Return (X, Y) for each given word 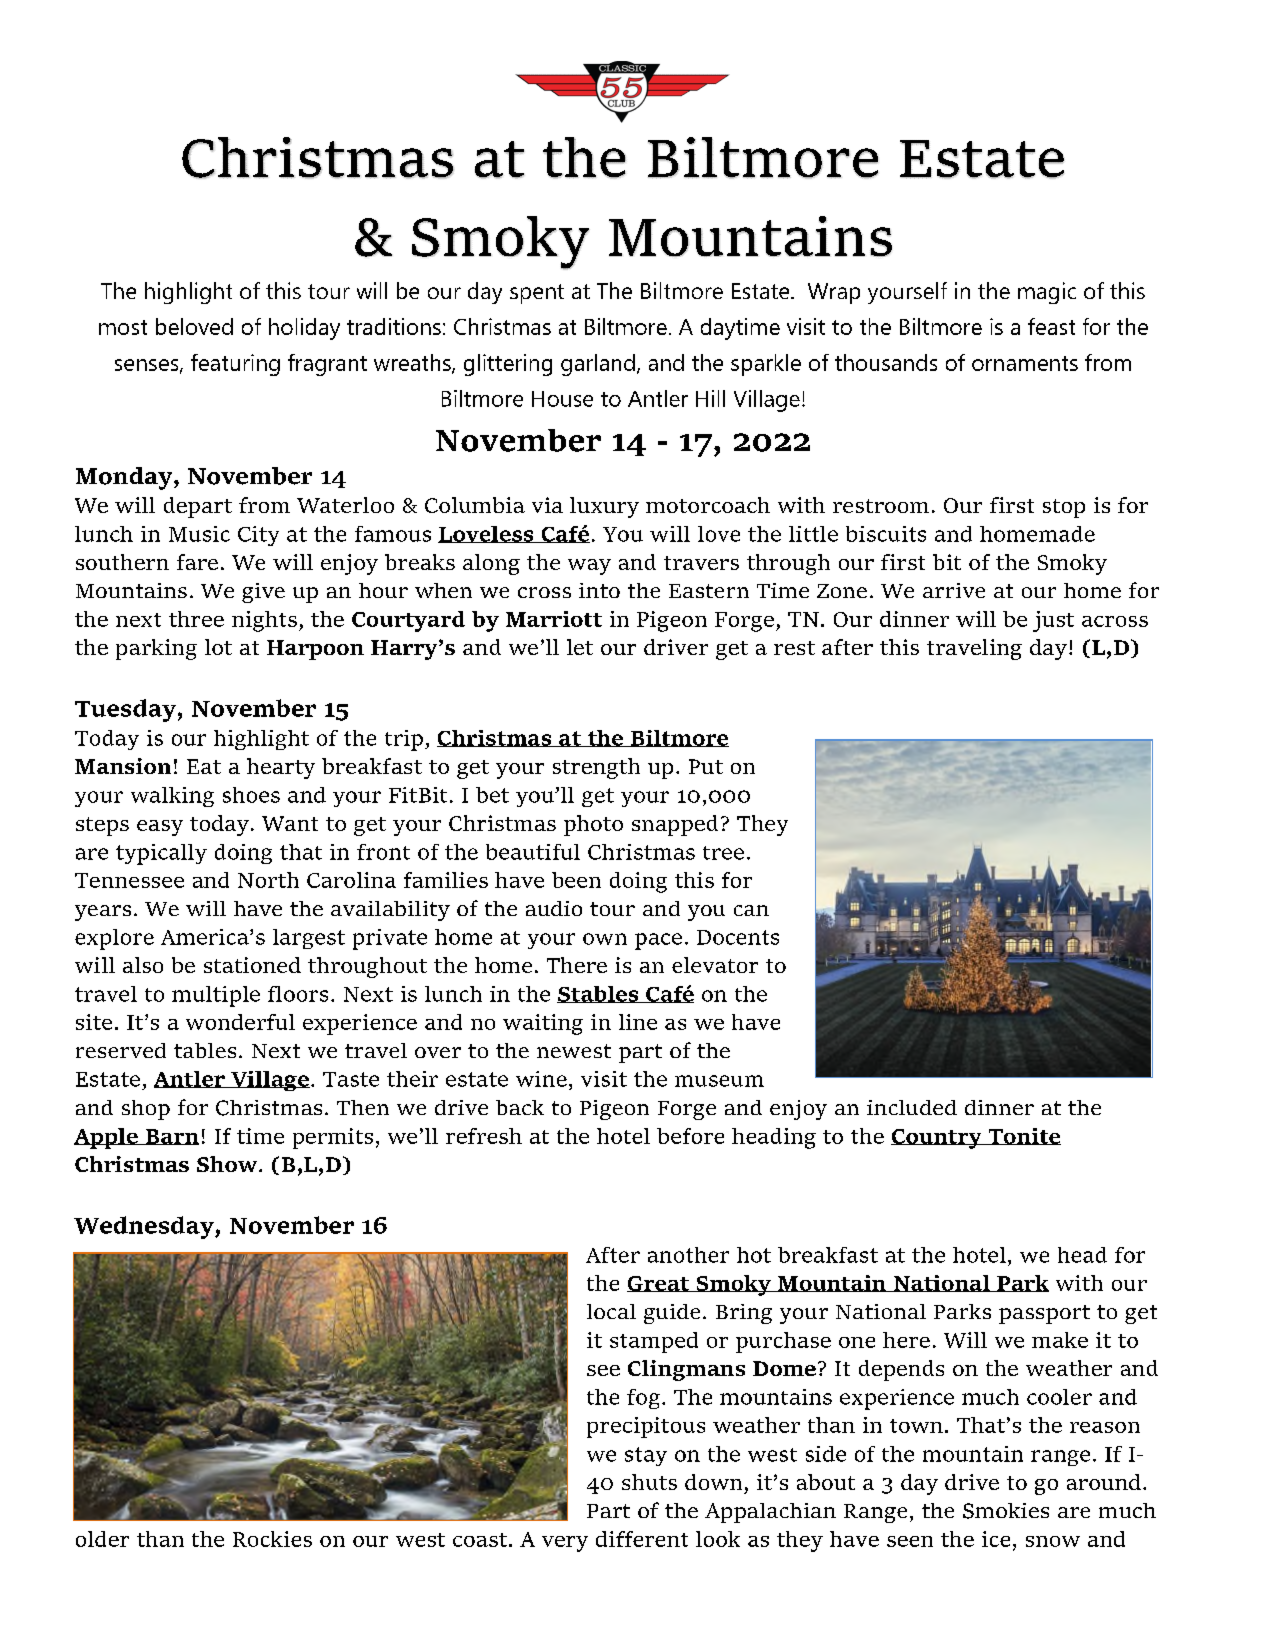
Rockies (272, 1539)
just (1053, 621)
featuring (235, 365)
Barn (171, 1137)
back (520, 1107)
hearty (281, 768)
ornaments (1025, 363)
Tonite (1023, 1136)
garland (598, 365)
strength (596, 768)
